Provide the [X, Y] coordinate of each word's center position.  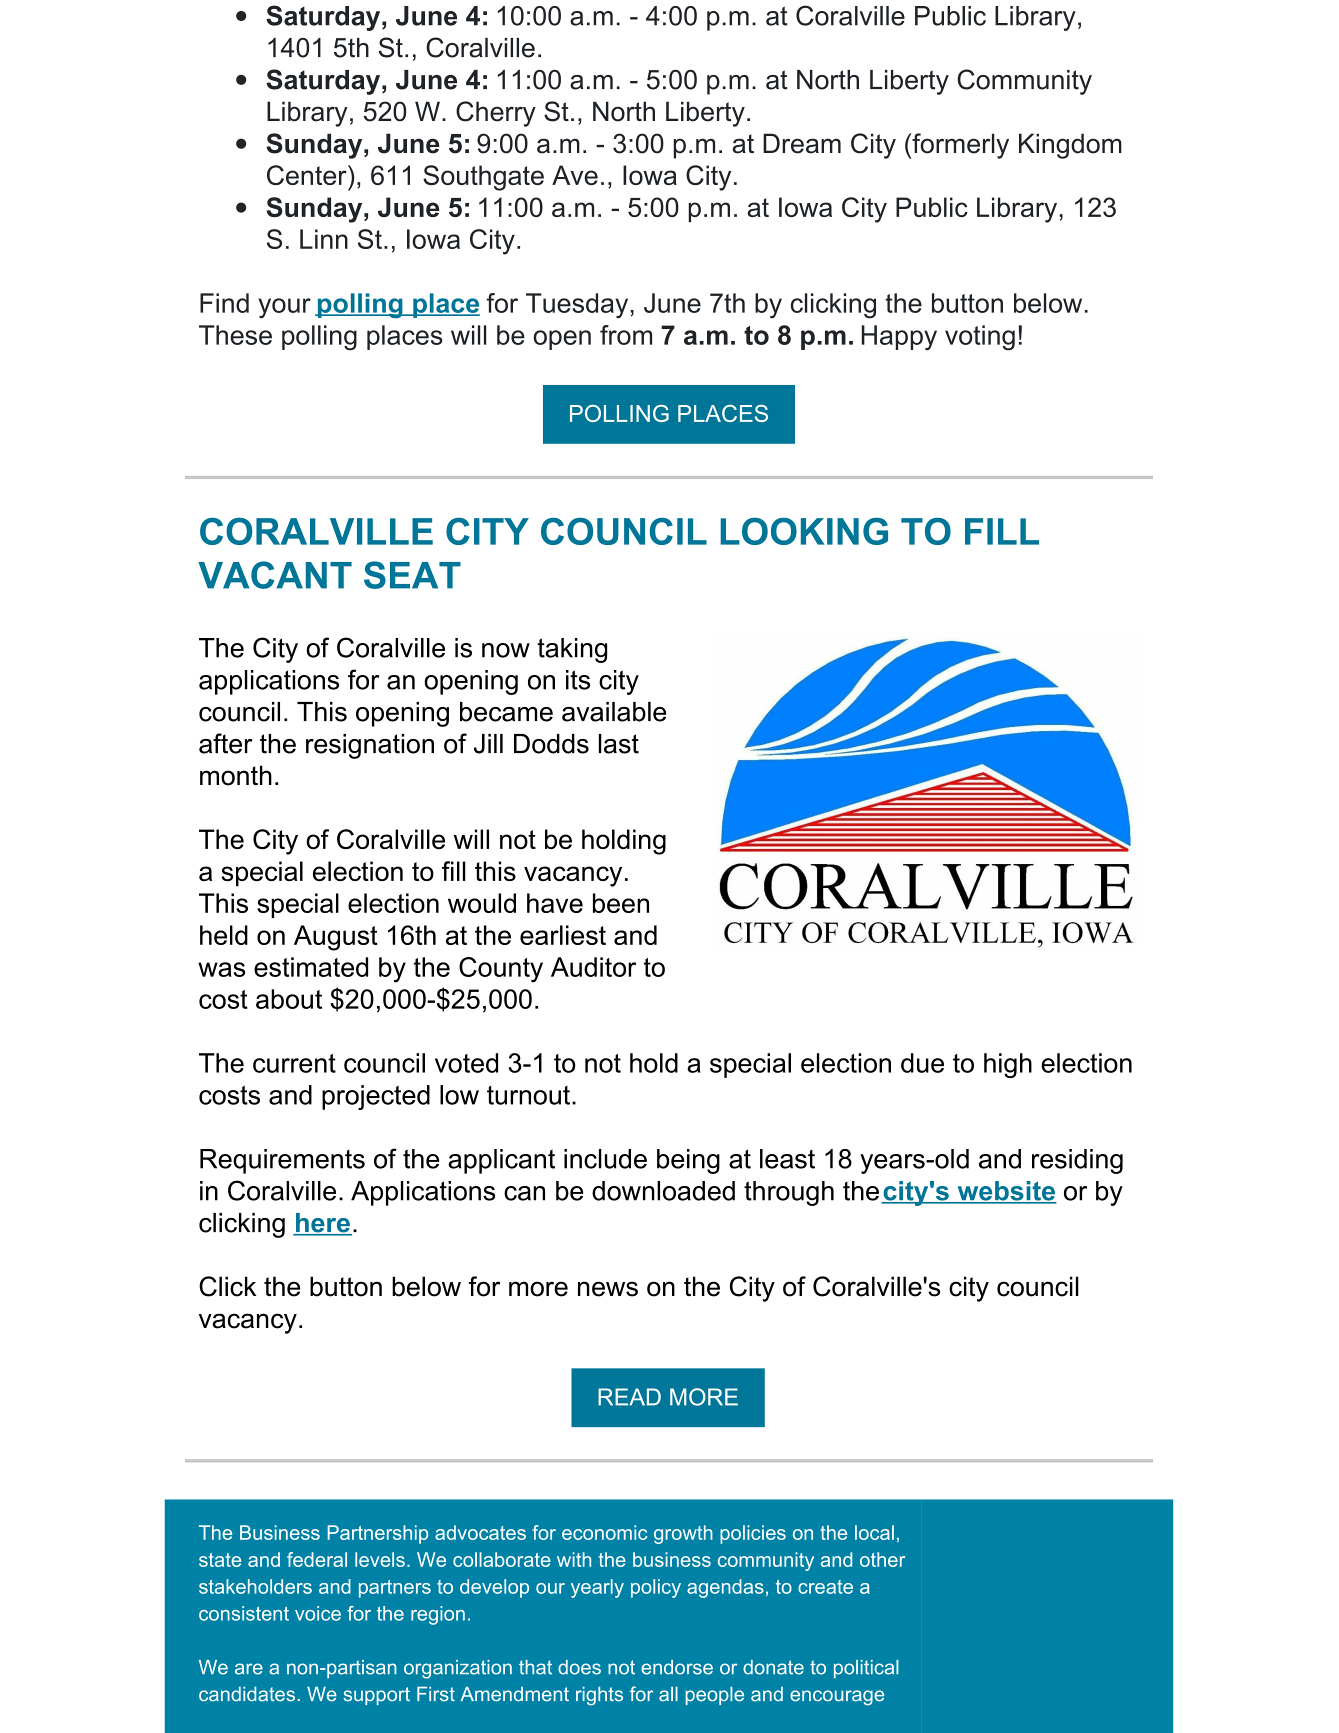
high [1008, 1065]
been [621, 903]
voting [980, 338]
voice [318, 1613]
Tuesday [578, 306]
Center [308, 175]
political [866, 1669]
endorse [677, 1667]
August [336, 938]
